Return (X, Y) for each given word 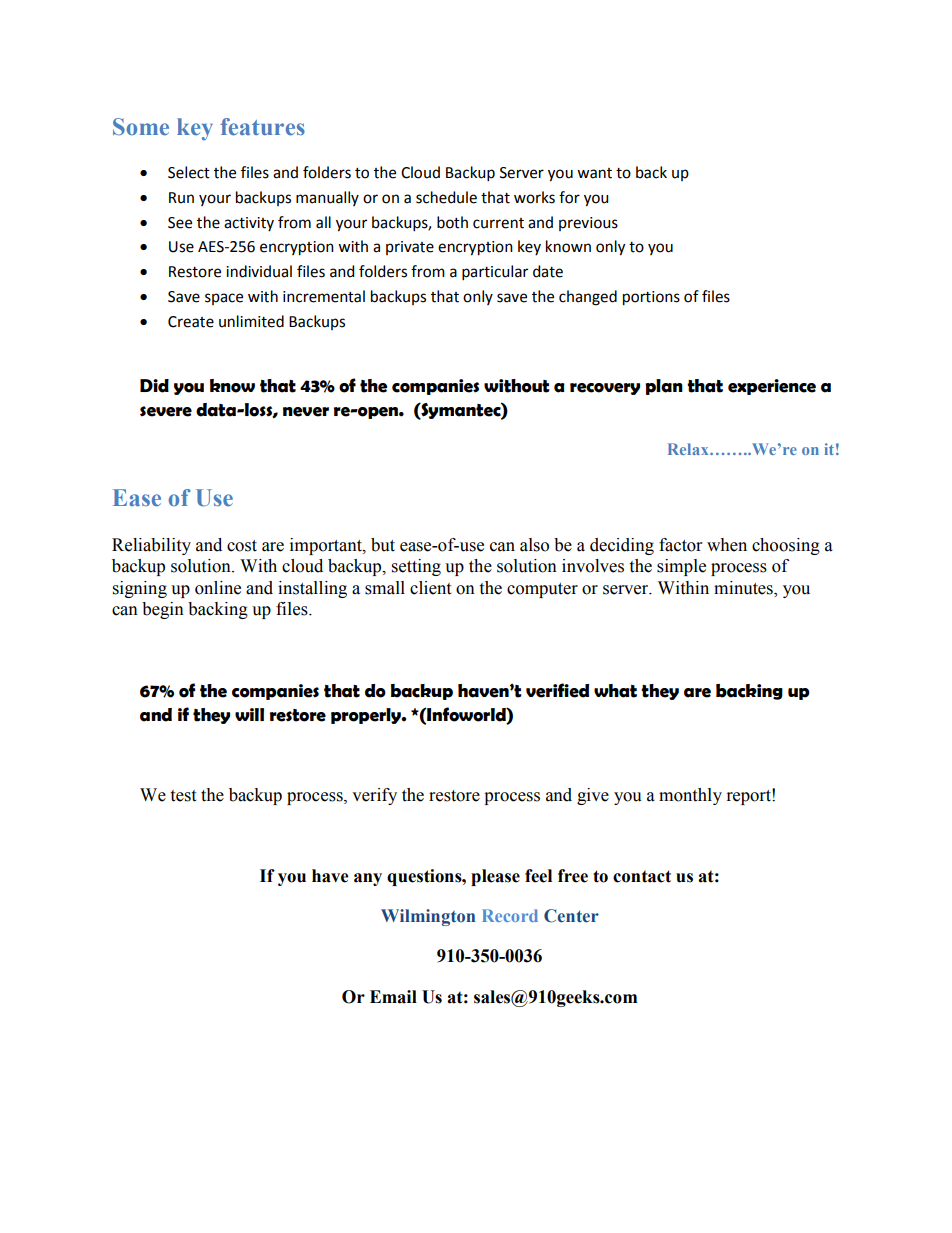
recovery (605, 389)
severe (166, 411)
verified (557, 690)
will (249, 714)
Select (189, 172)
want (594, 173)
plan (664, 387)
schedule (446, 197)
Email (393, 997)
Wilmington (428, 917)
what (615, 691)
